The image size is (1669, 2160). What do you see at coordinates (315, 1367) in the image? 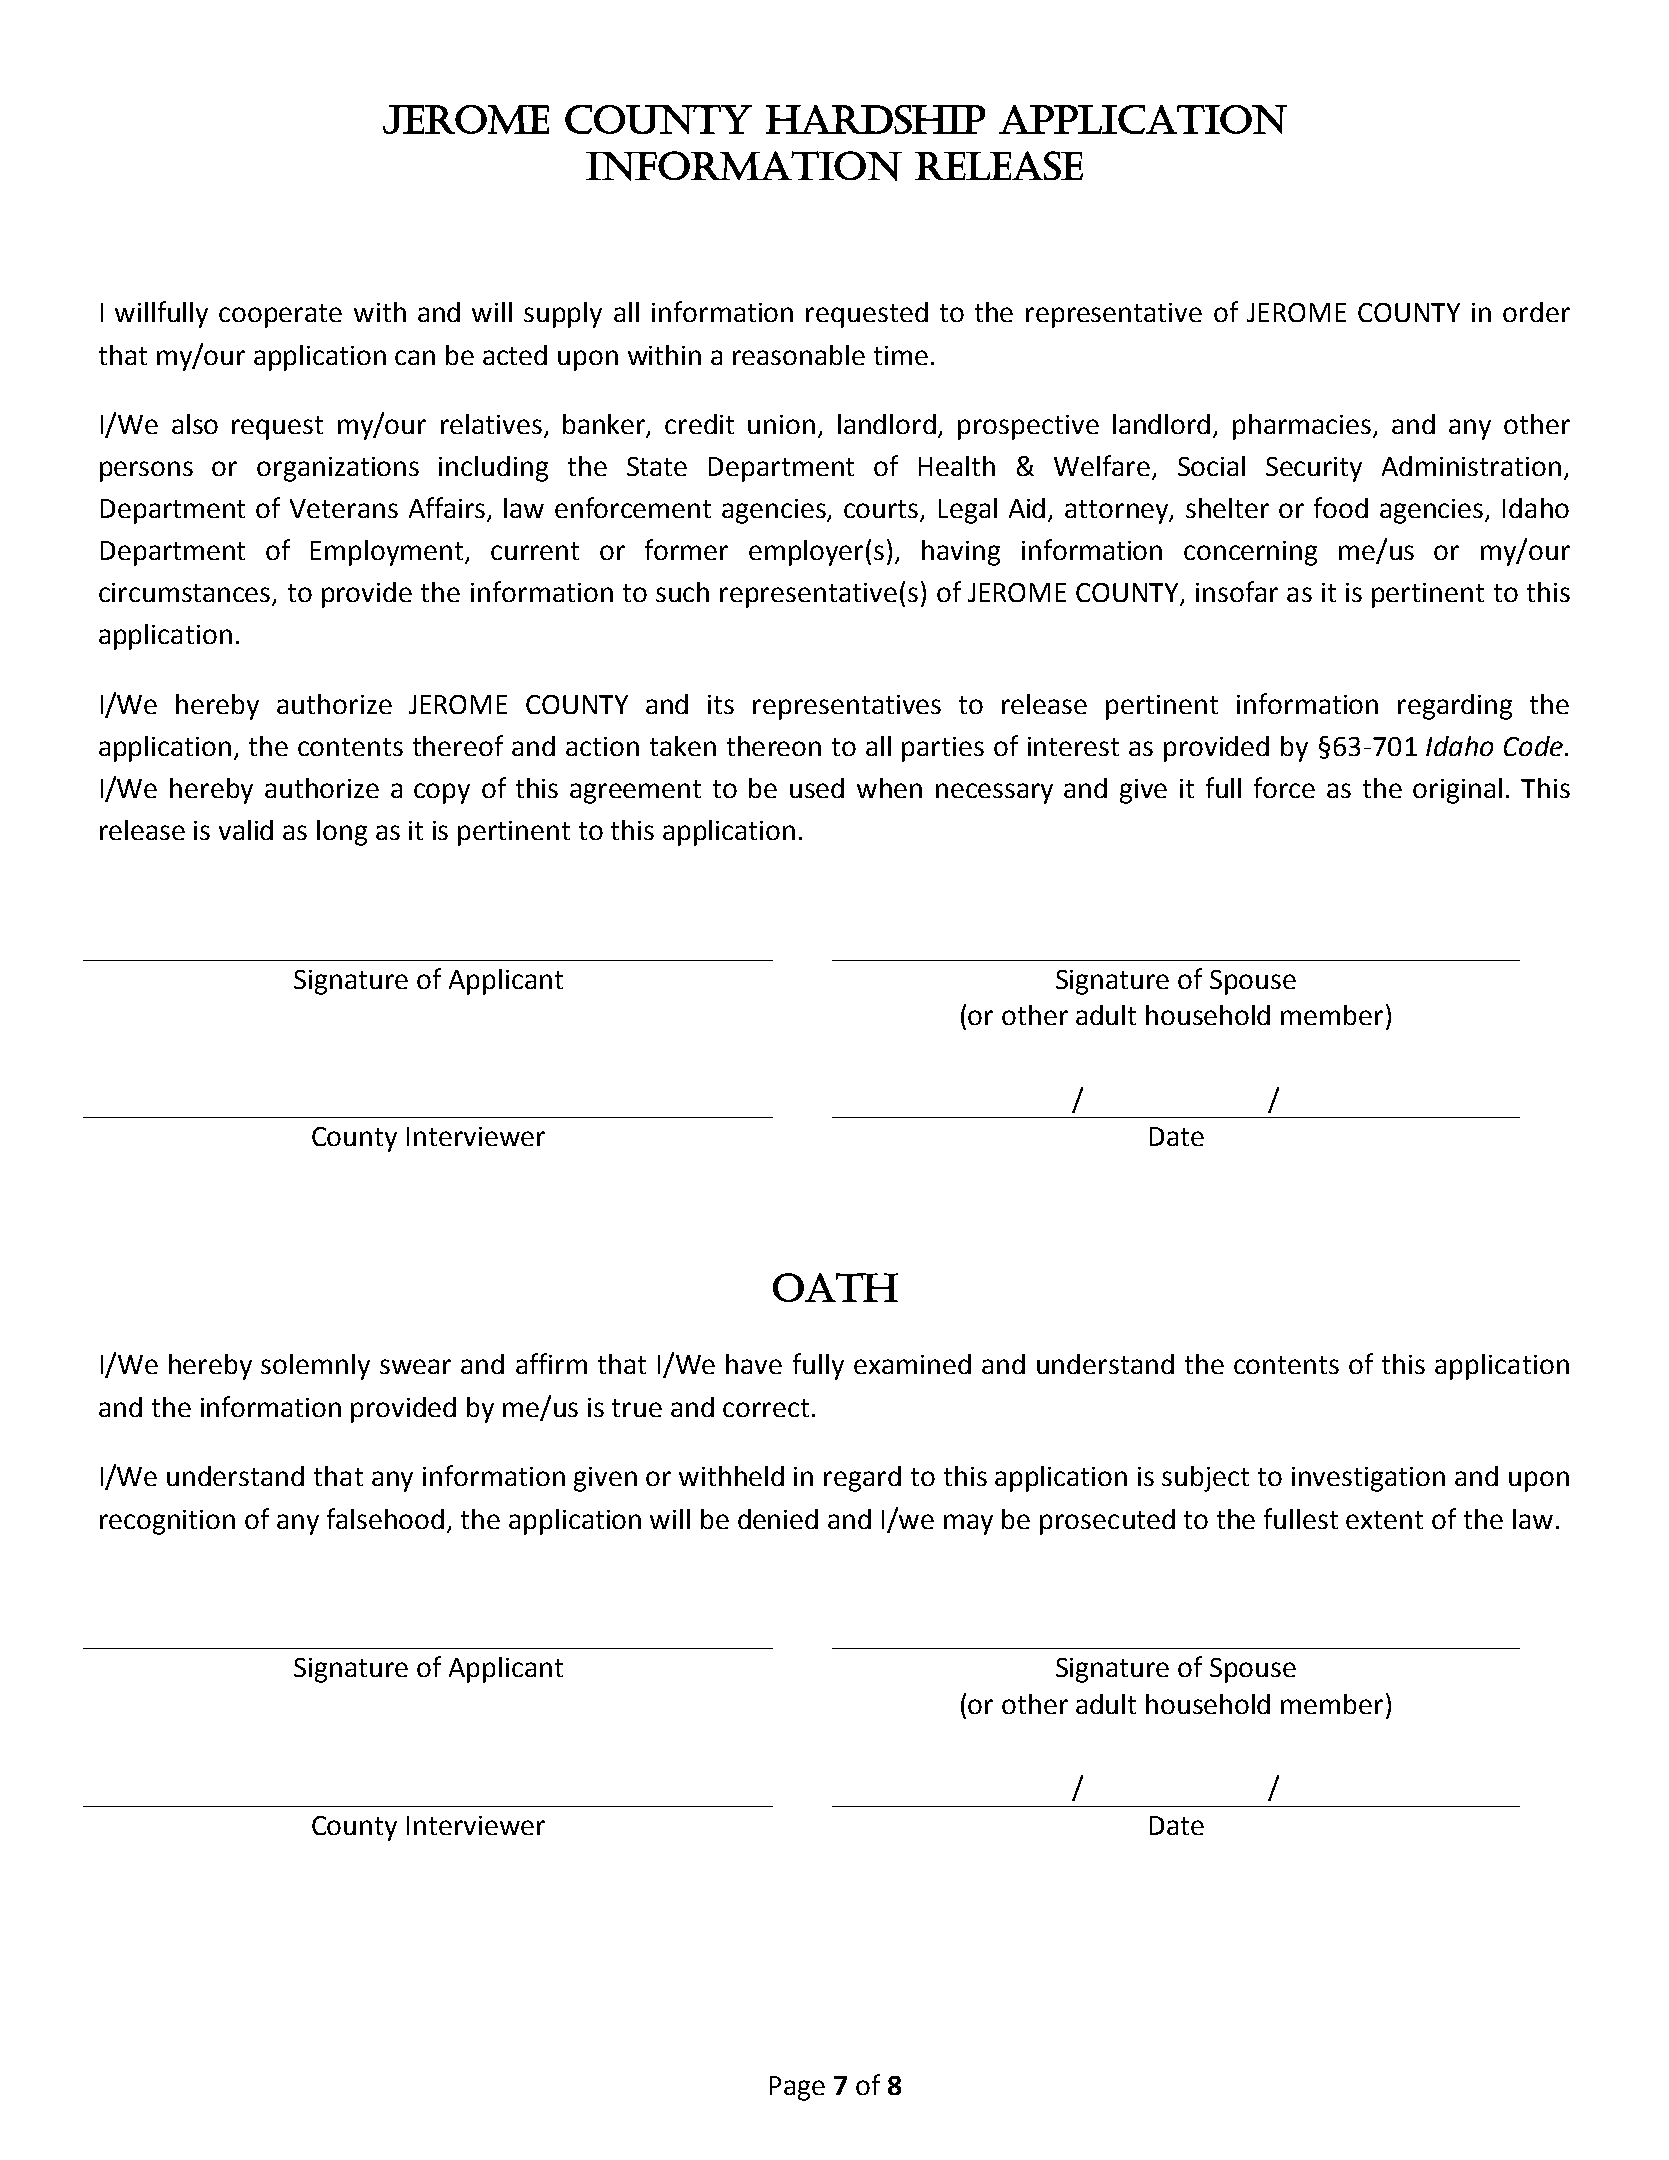
I see `solemnly` at bounding box center [315, 1367].
